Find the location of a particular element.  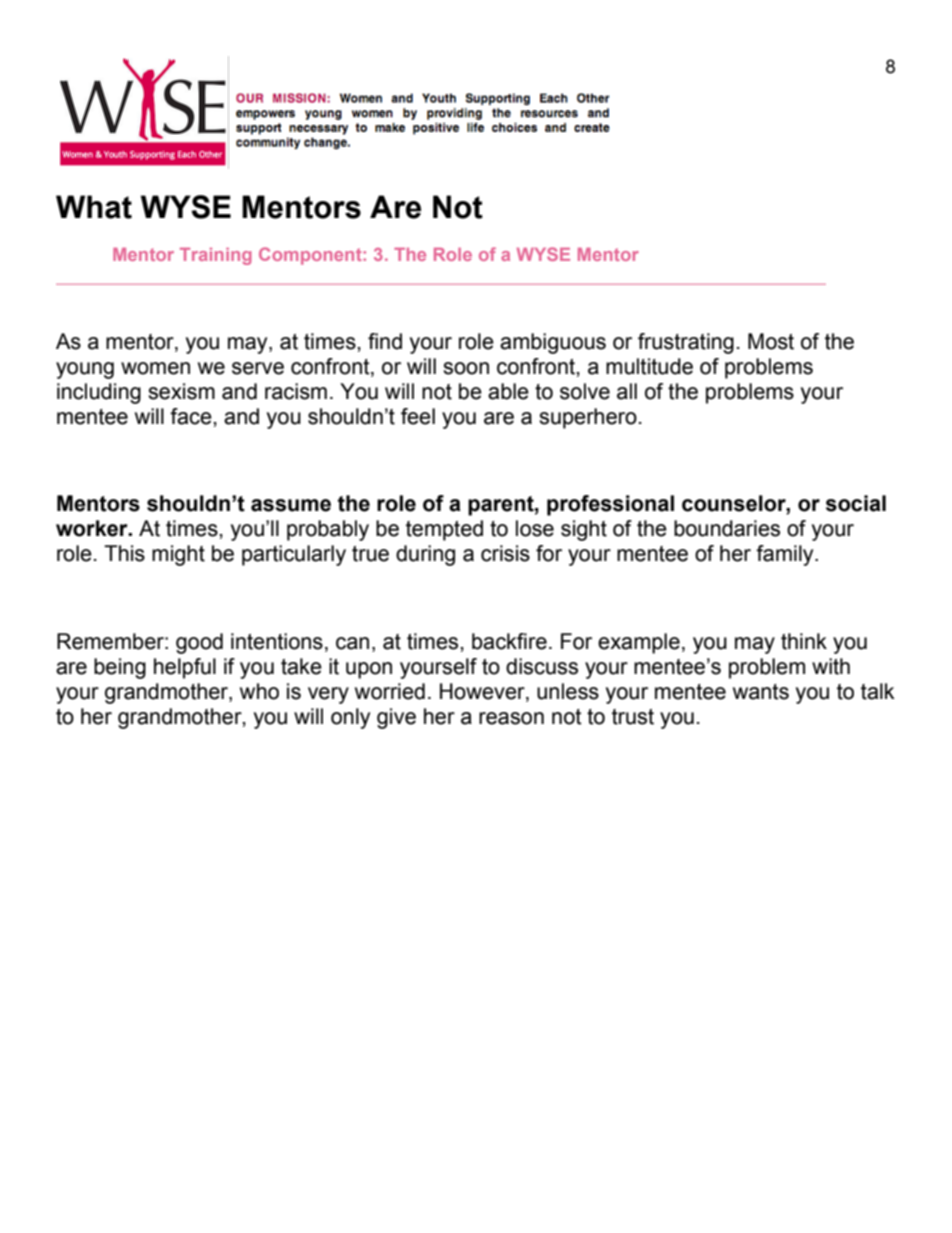

sexism is located at coordinates (181, 391).
